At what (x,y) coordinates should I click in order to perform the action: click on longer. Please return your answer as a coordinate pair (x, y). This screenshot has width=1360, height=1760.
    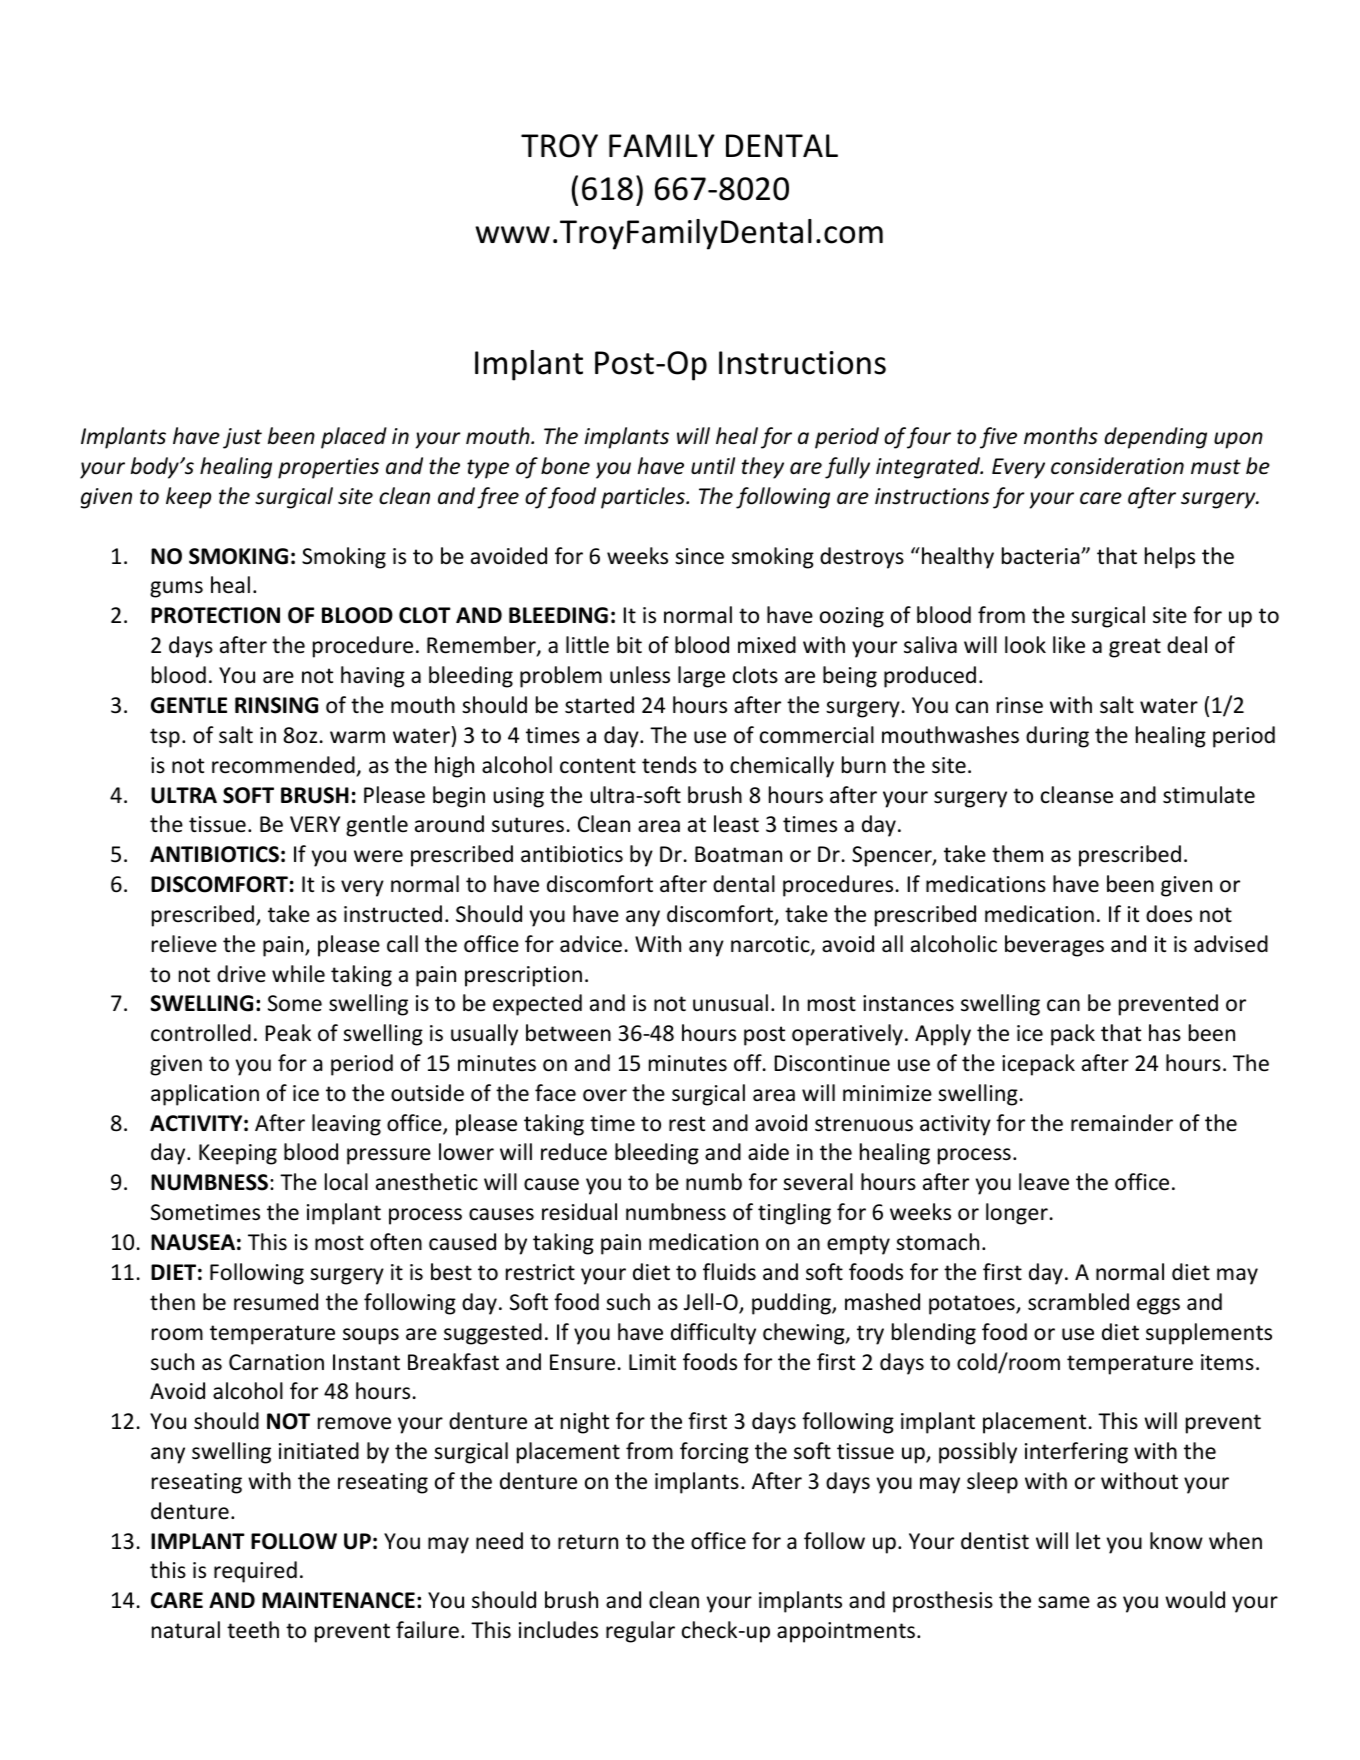
    Looking at the image, I should click on (1017, 1214).
